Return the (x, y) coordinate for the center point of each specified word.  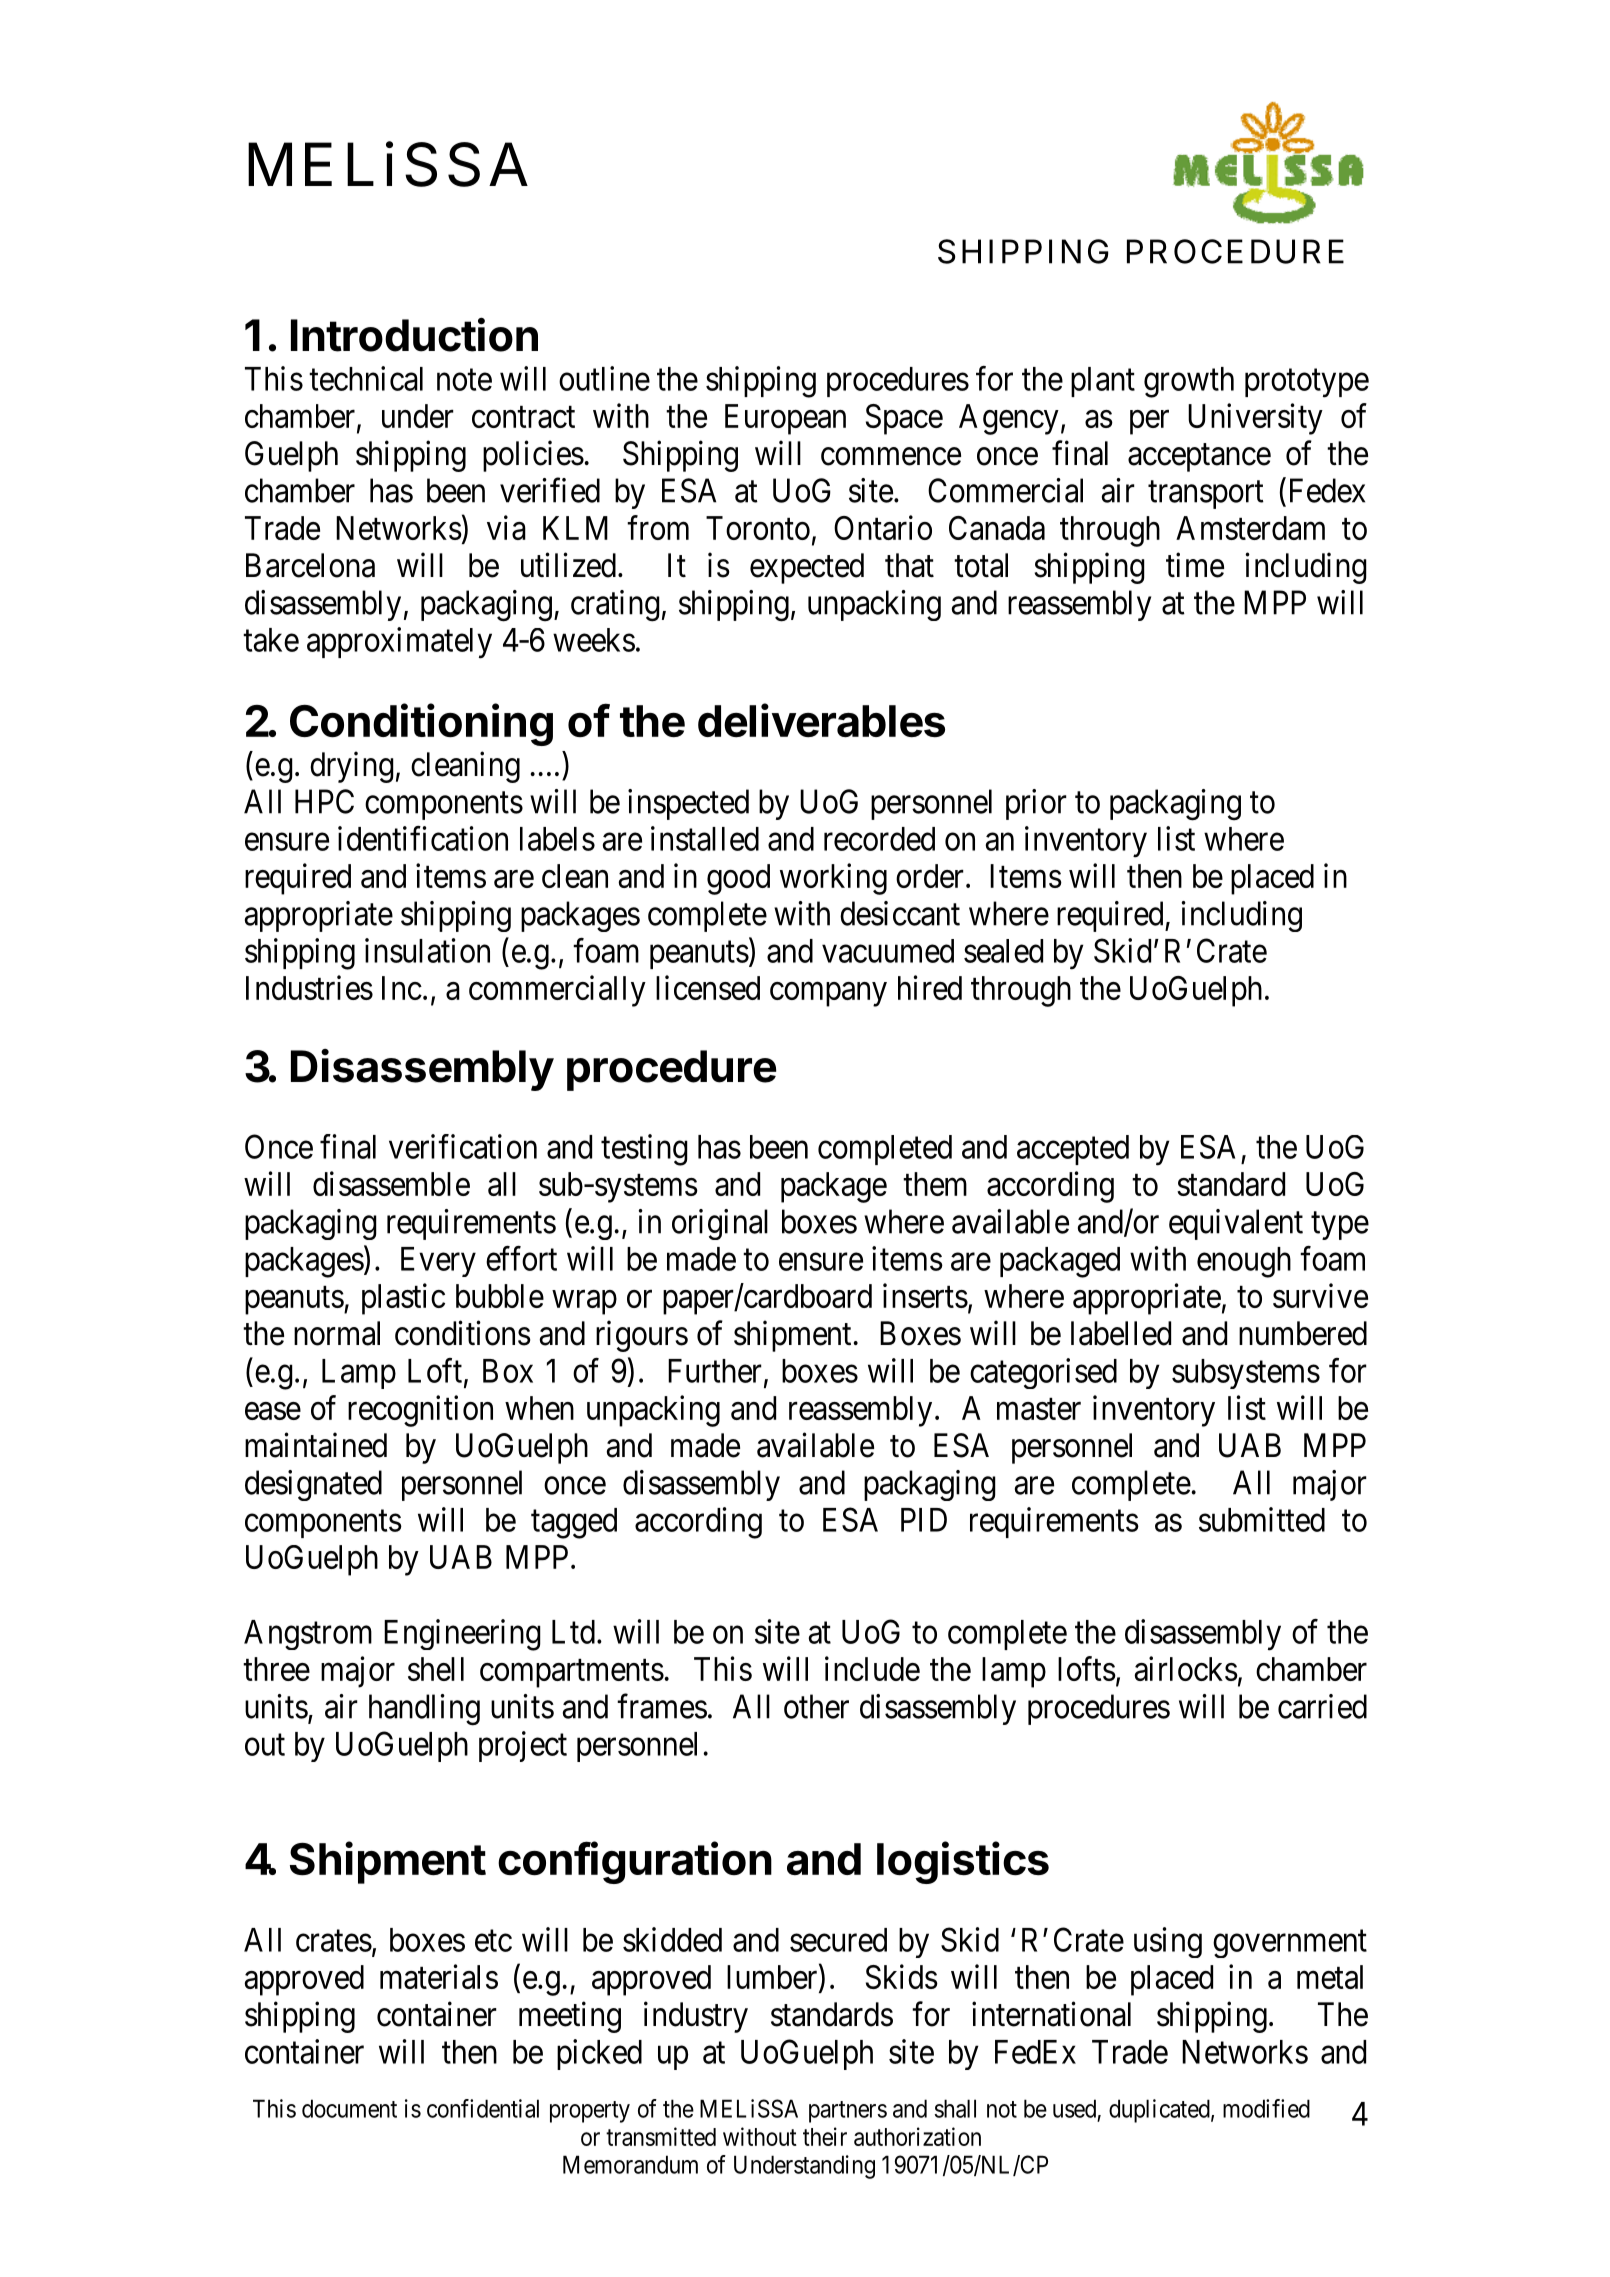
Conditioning (421, 724)
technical (366, 378)
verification (463, 1146)
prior (1036, 804)
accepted (1073, 1150)
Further (715, 1371)
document (349, 2108)
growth (1189, 382)
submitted (1262, 1519)
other (816, 1706)
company (828, 994)
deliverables (821, 720)
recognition (420, 1411)
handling (424, 1710)
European (785, 419)
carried (1322, 1706)
